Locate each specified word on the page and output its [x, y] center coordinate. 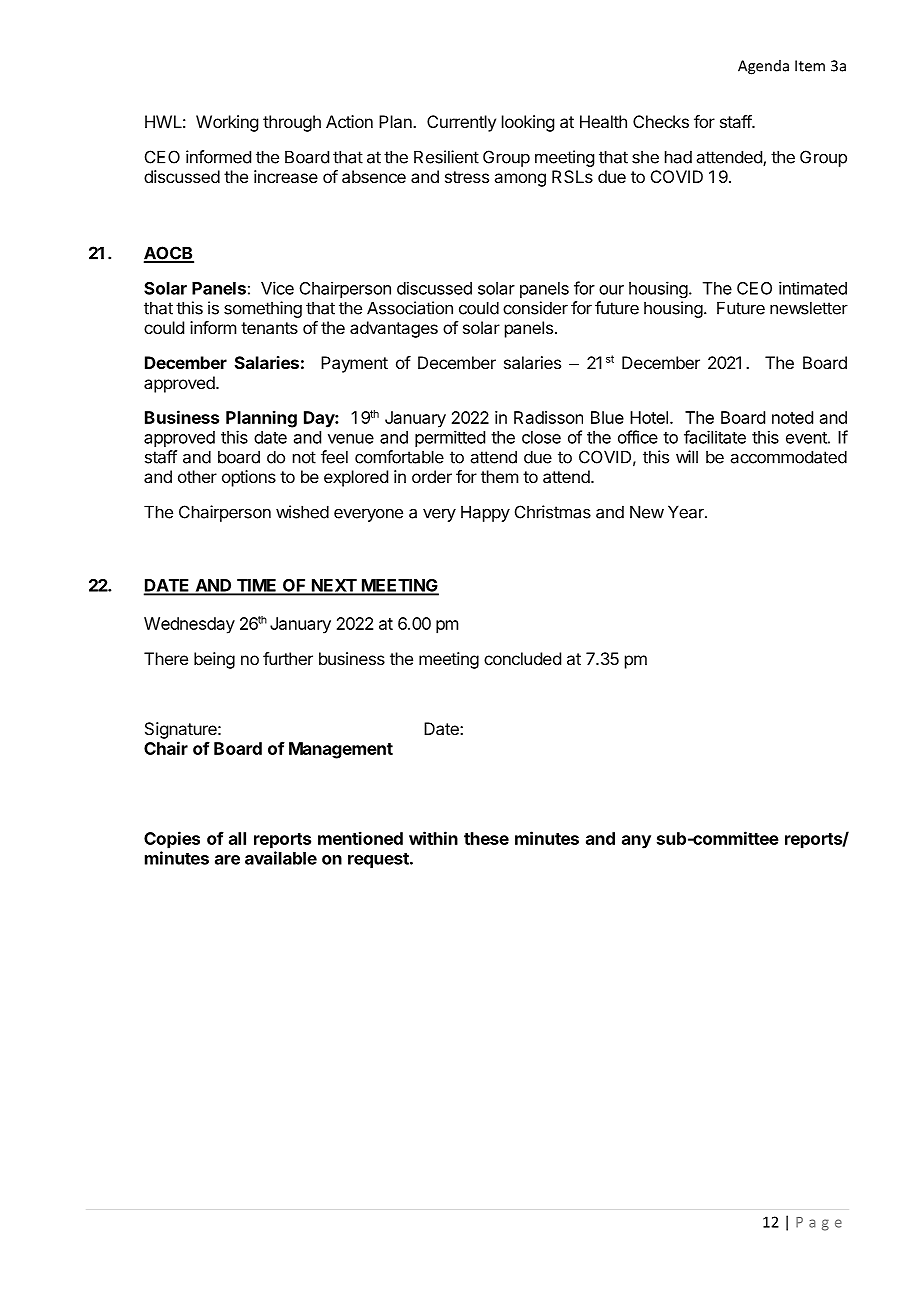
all [237, 838]
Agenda [763, 67]
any [636, 842]
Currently [461, 123]
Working [227, 123]
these [486, 838]
